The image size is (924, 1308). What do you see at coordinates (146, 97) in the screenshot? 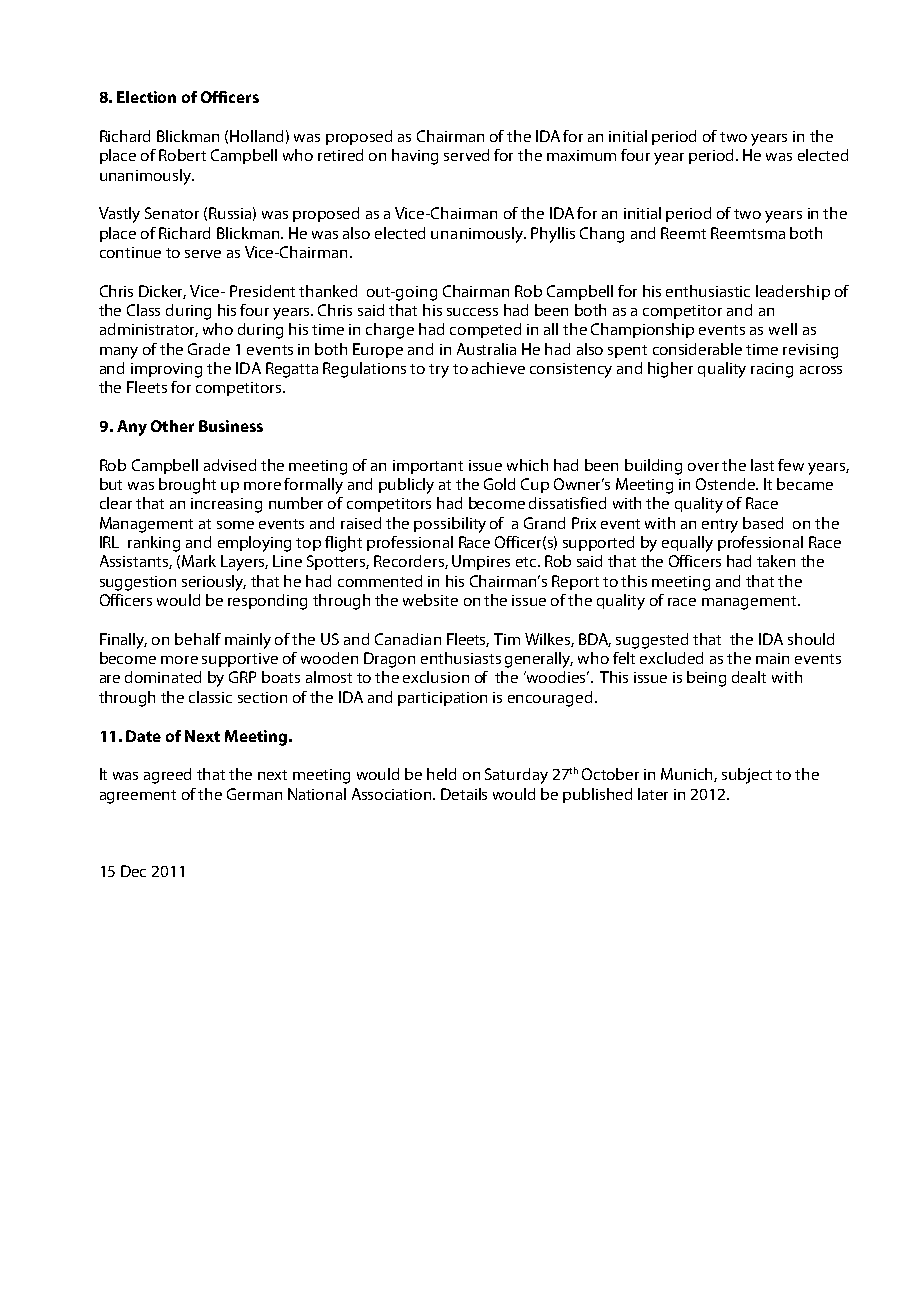
I see `Election` at bounding box center [146, 97].
